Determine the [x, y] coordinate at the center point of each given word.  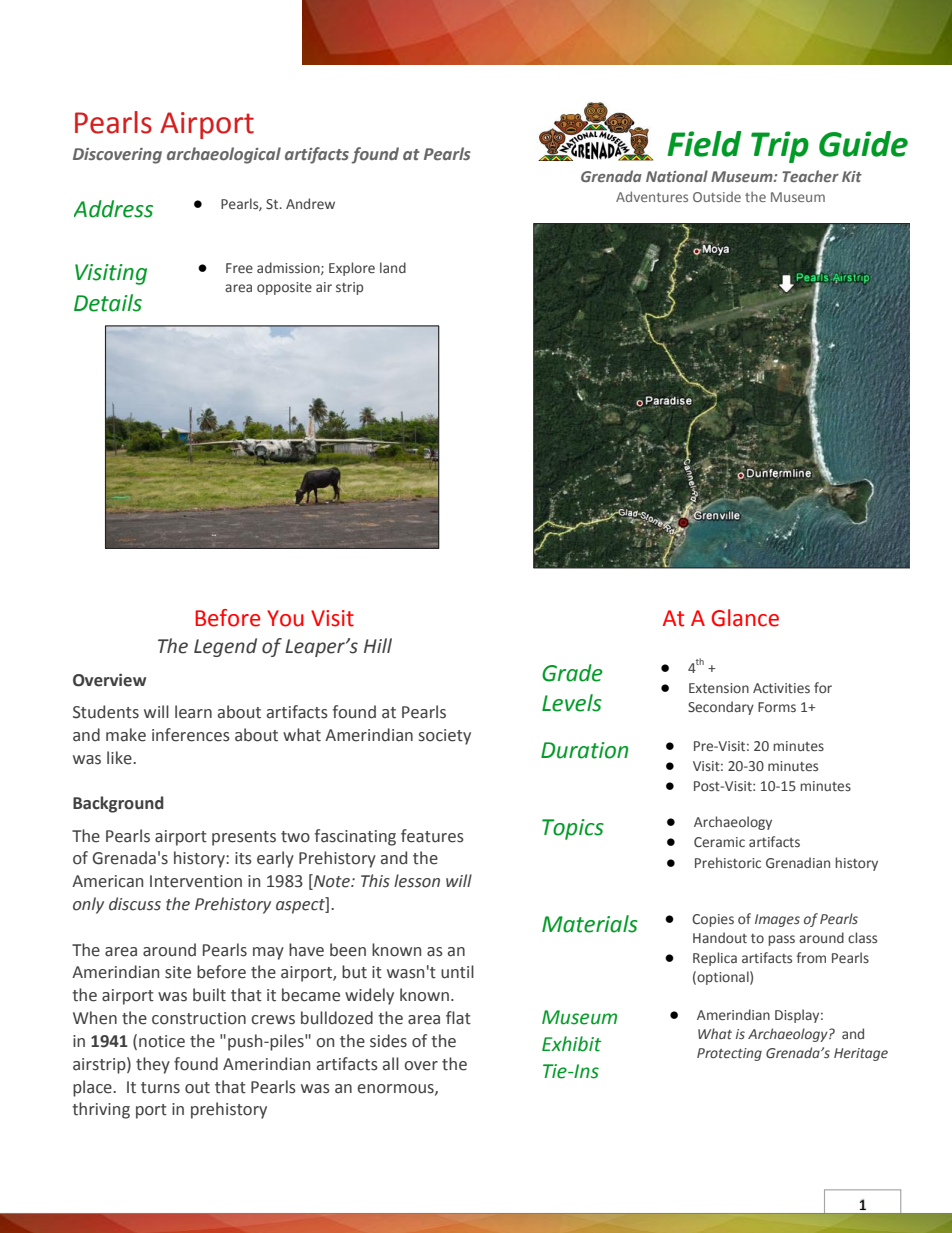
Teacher [810, 176]
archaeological [224, 155]
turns [160, 1088]
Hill [378, 645]
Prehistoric [728, 862]
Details [108, 303]
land [393, 267]
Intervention [196, 881]
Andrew [310, 203]
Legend [225, 647]
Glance [745, 618]
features [432, 836]
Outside [717, 196]
